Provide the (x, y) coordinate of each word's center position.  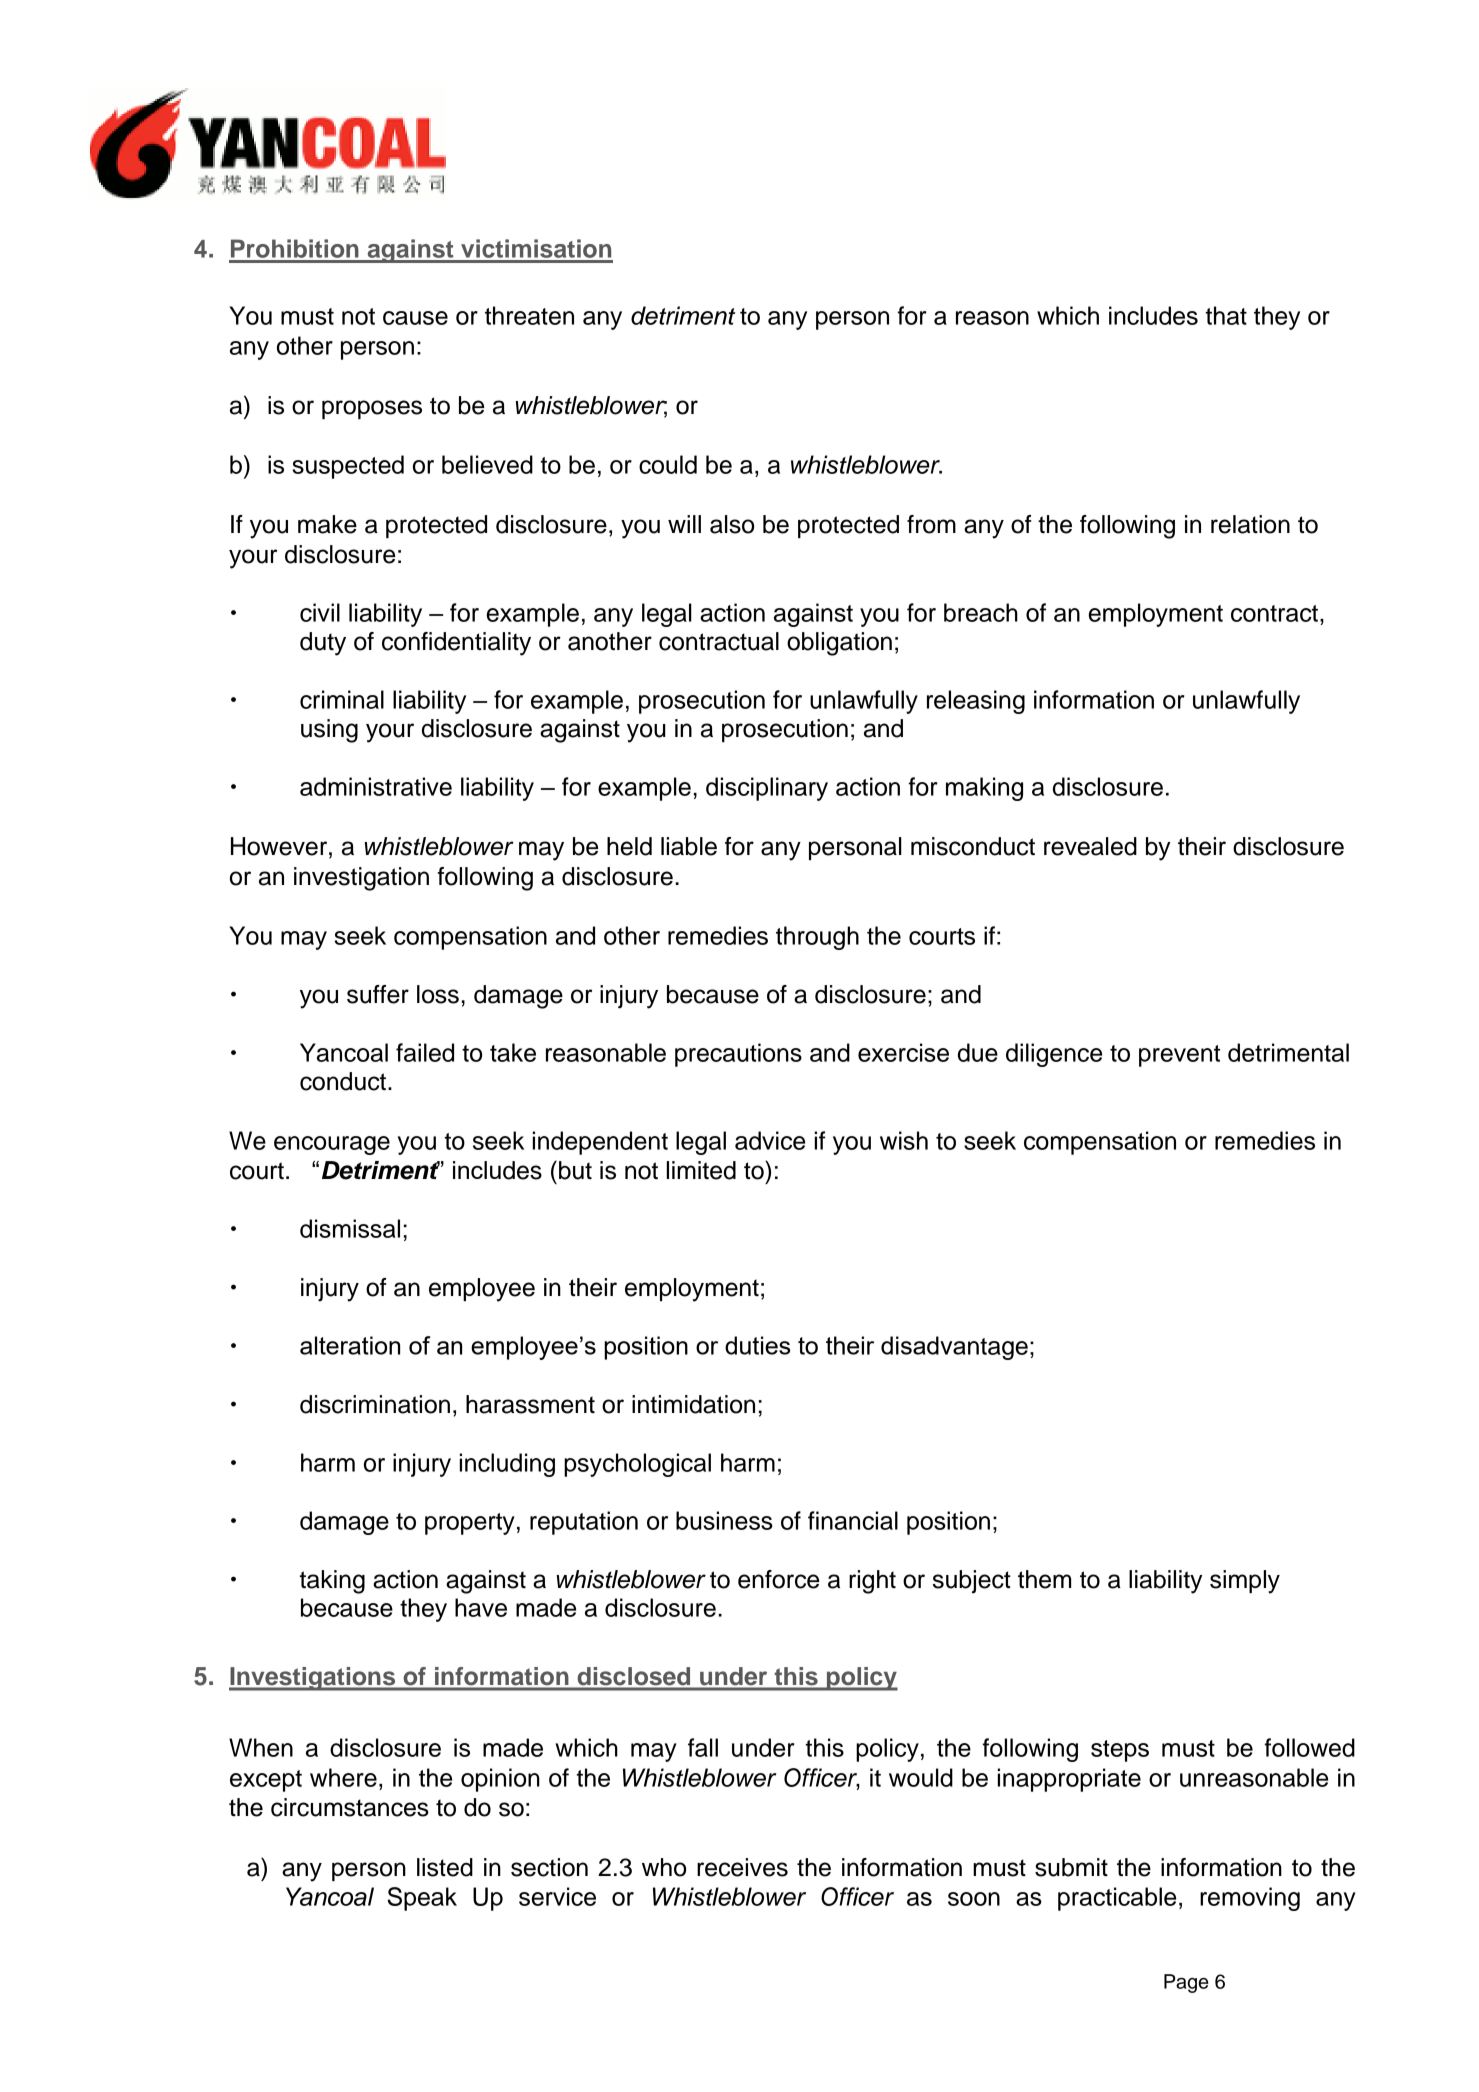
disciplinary (767, 789)
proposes (372, 409)
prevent (1179, 1056)
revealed (1090, 846)
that (1226, 315)
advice (770, 1140)
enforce (778, 1579)
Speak (422, 1899)
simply (1245, 1582)
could (668, 464)
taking (332, 1582)
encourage (332, 1145)
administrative (376, 786)
